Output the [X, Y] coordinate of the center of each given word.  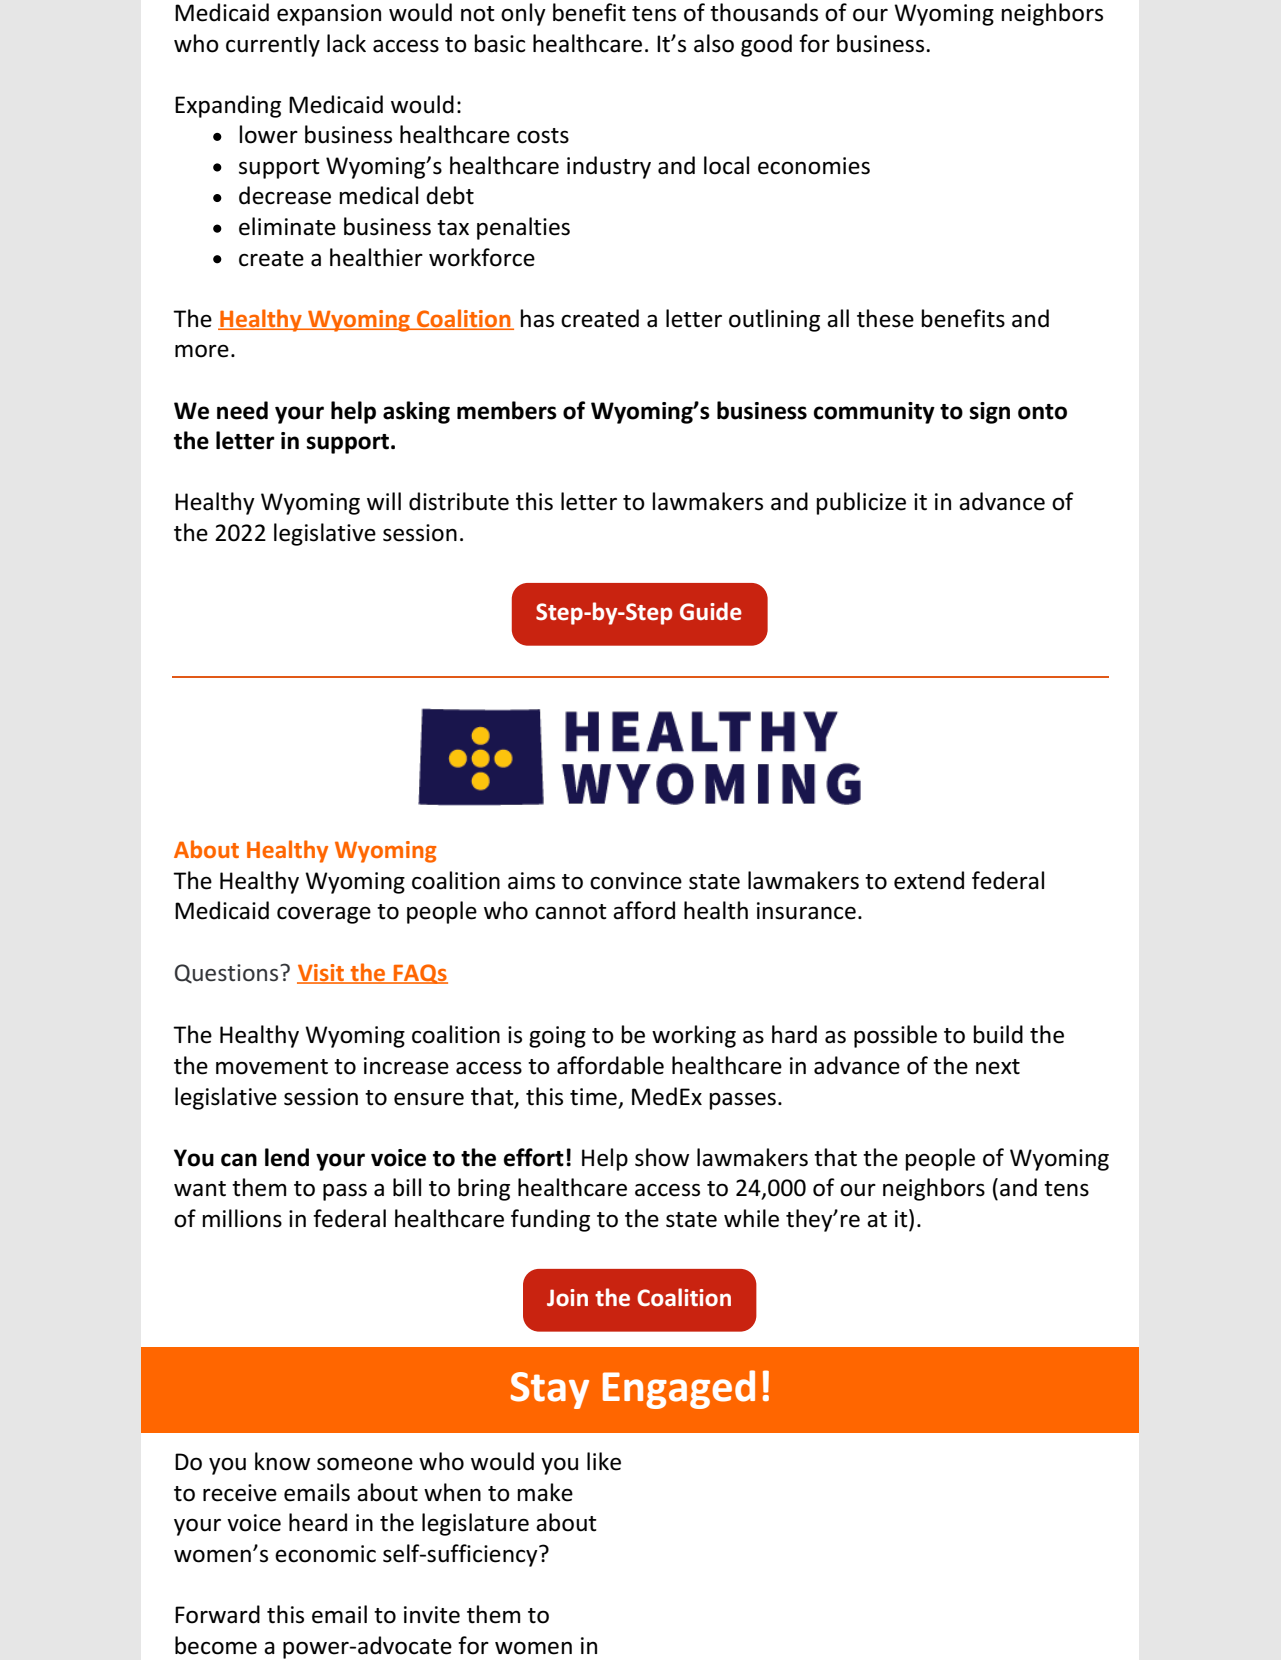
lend [287, 1157]
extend [929, 880]
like [604, 1461]
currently [273, 45]
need [242, 410]
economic [325, 1554]
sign [990, 413]
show [662, 1157]
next [998, 1067]
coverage [324, 915]
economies [814, 166]
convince [636, 881]
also [714, 43]
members [507, 410]
